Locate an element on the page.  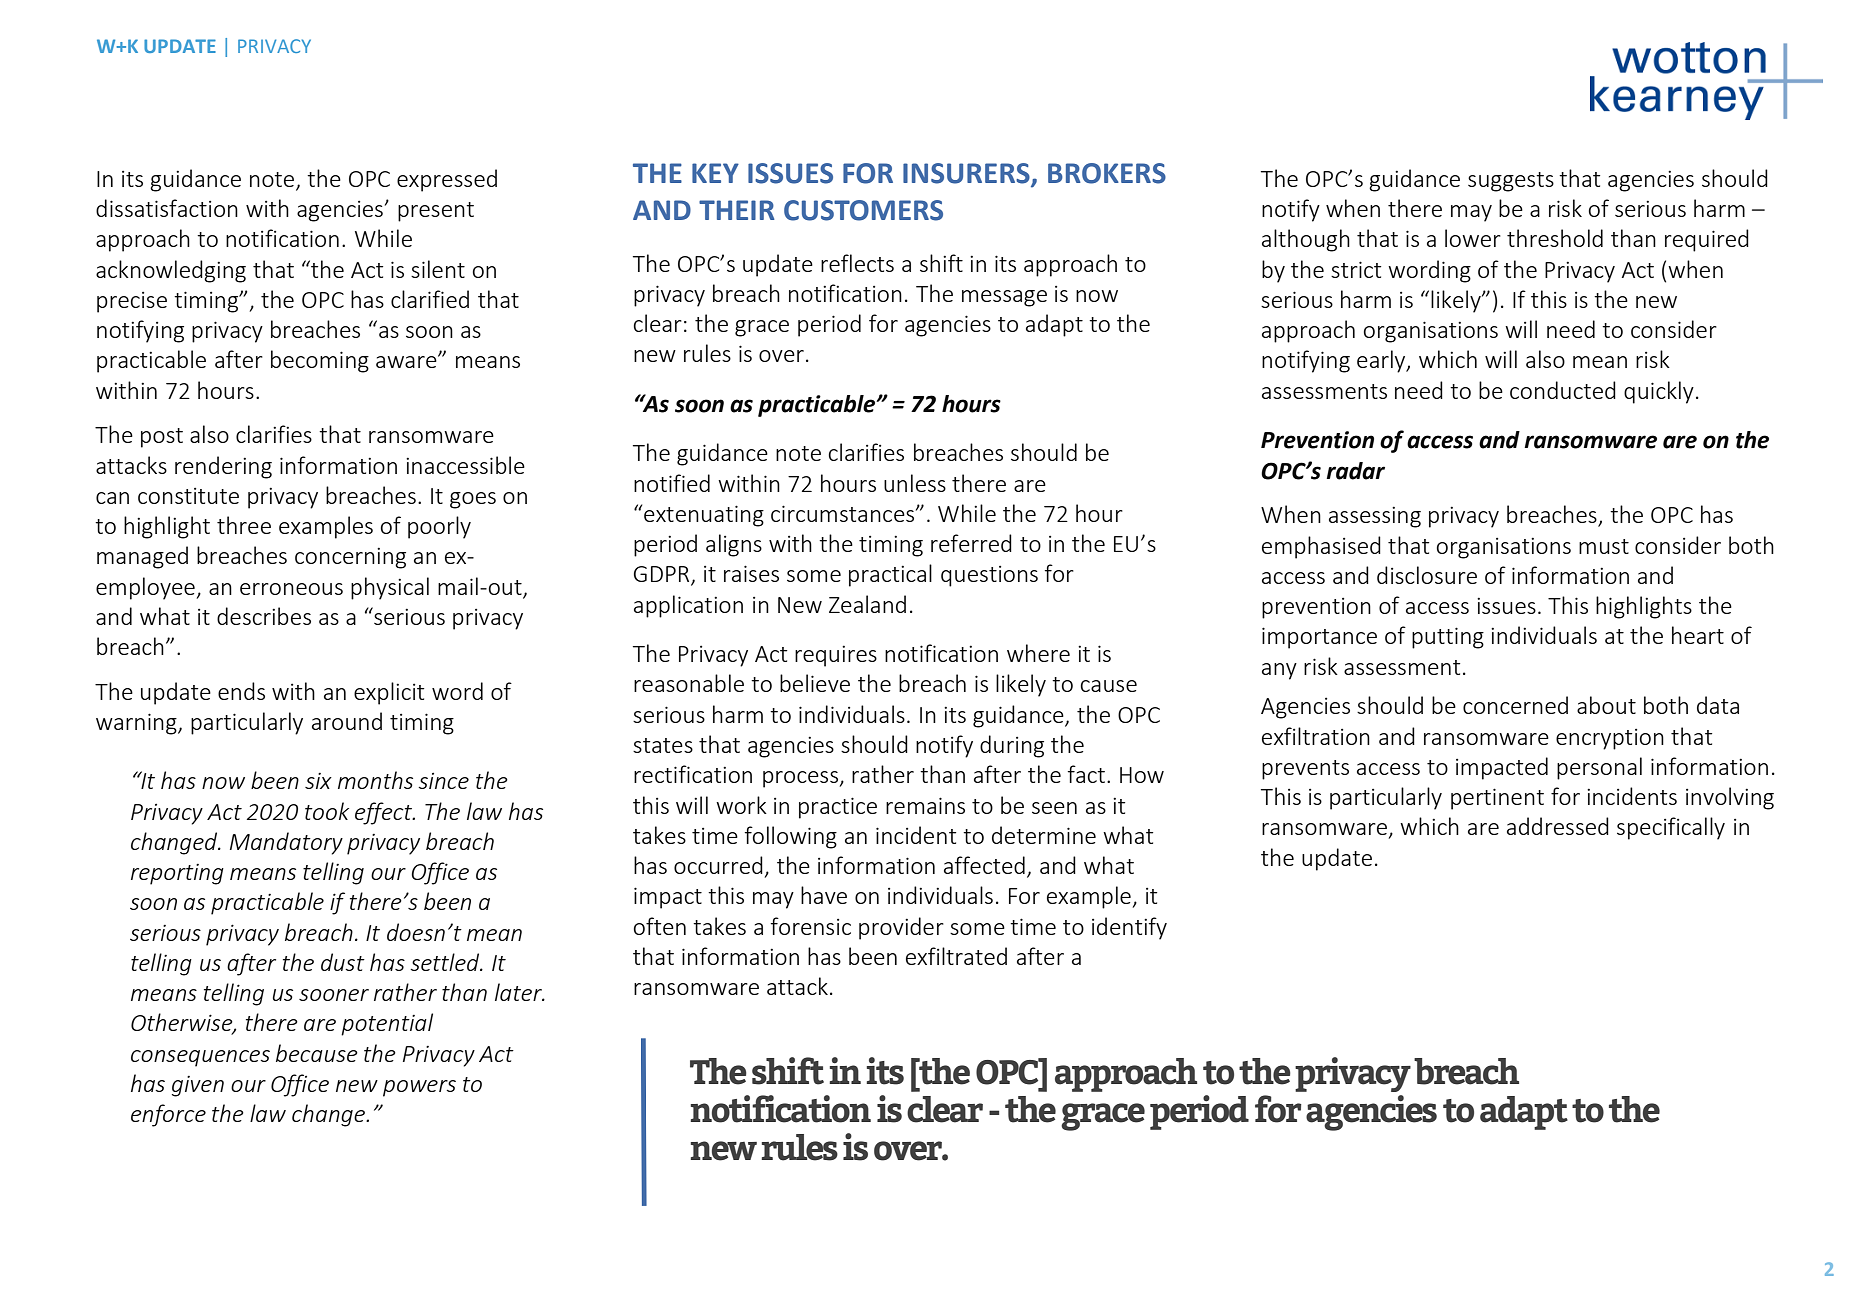
post is located at coordinates (162, 438).
